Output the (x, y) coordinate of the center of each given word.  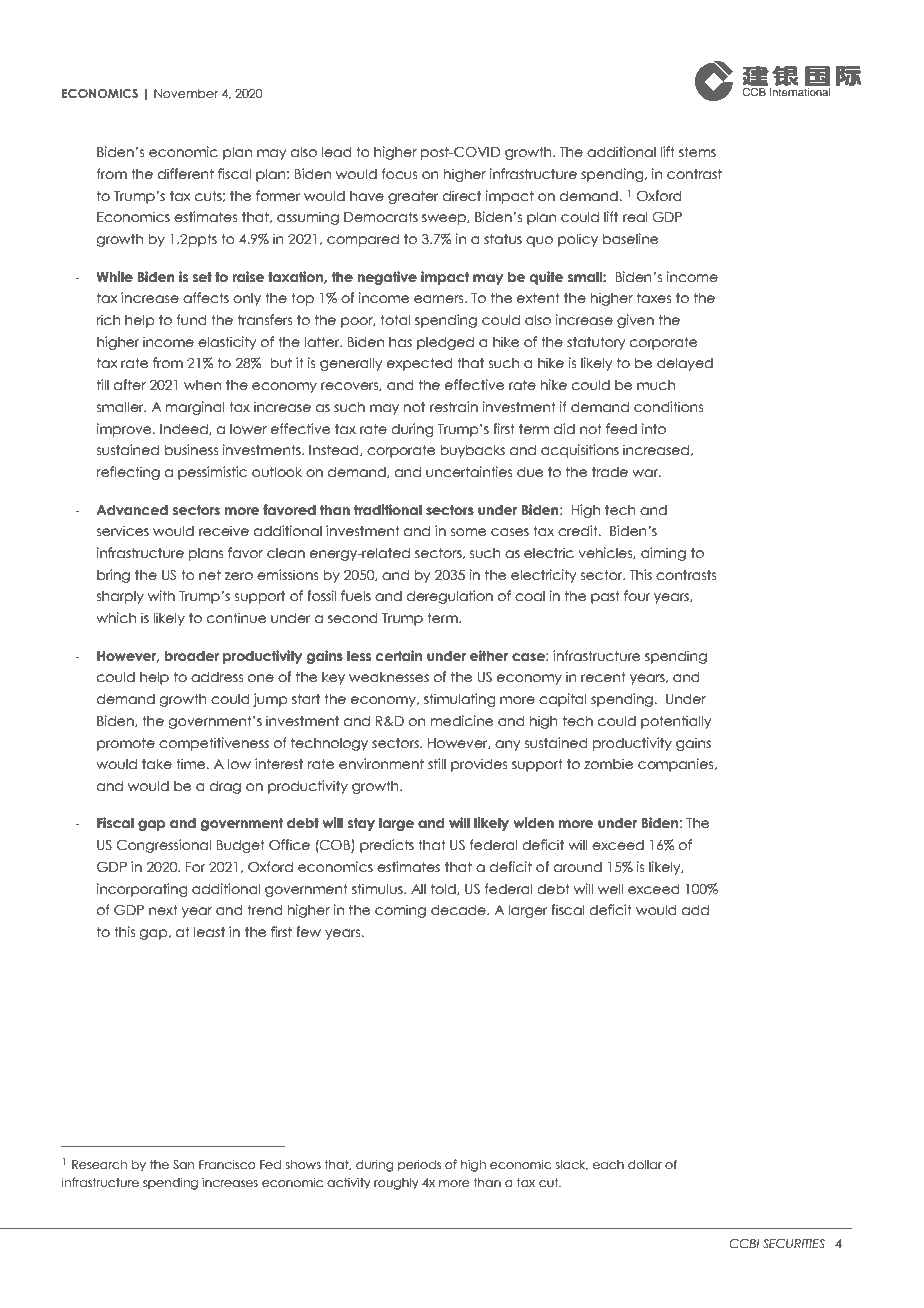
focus (399, 174)
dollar (645, 1164)
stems (697, 152)
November (186, 93)
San (184, 1164)
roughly (396, 1184)
